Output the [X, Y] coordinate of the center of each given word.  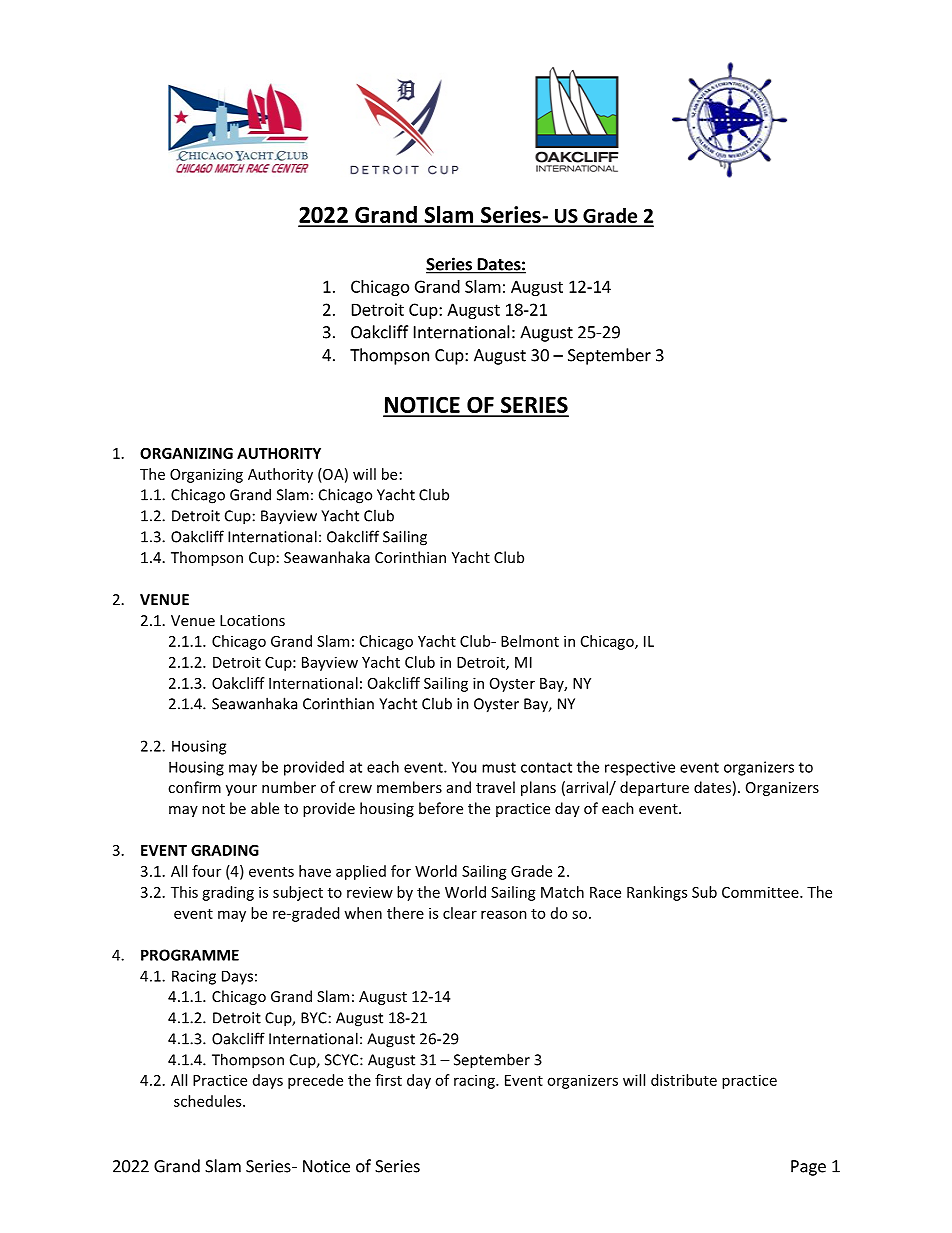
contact [546, 767]
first [388, 1080]
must [499, 767]
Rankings [657, 893]
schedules [209, 1101]
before [441, 808]
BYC [314, 1018]
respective [640, 768]
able [265, 808]
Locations [252, 620]
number [289, 787]
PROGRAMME [190, 955]
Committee [761, 892]
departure [654, 788]
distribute [684, 1080]
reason [504, 914]
